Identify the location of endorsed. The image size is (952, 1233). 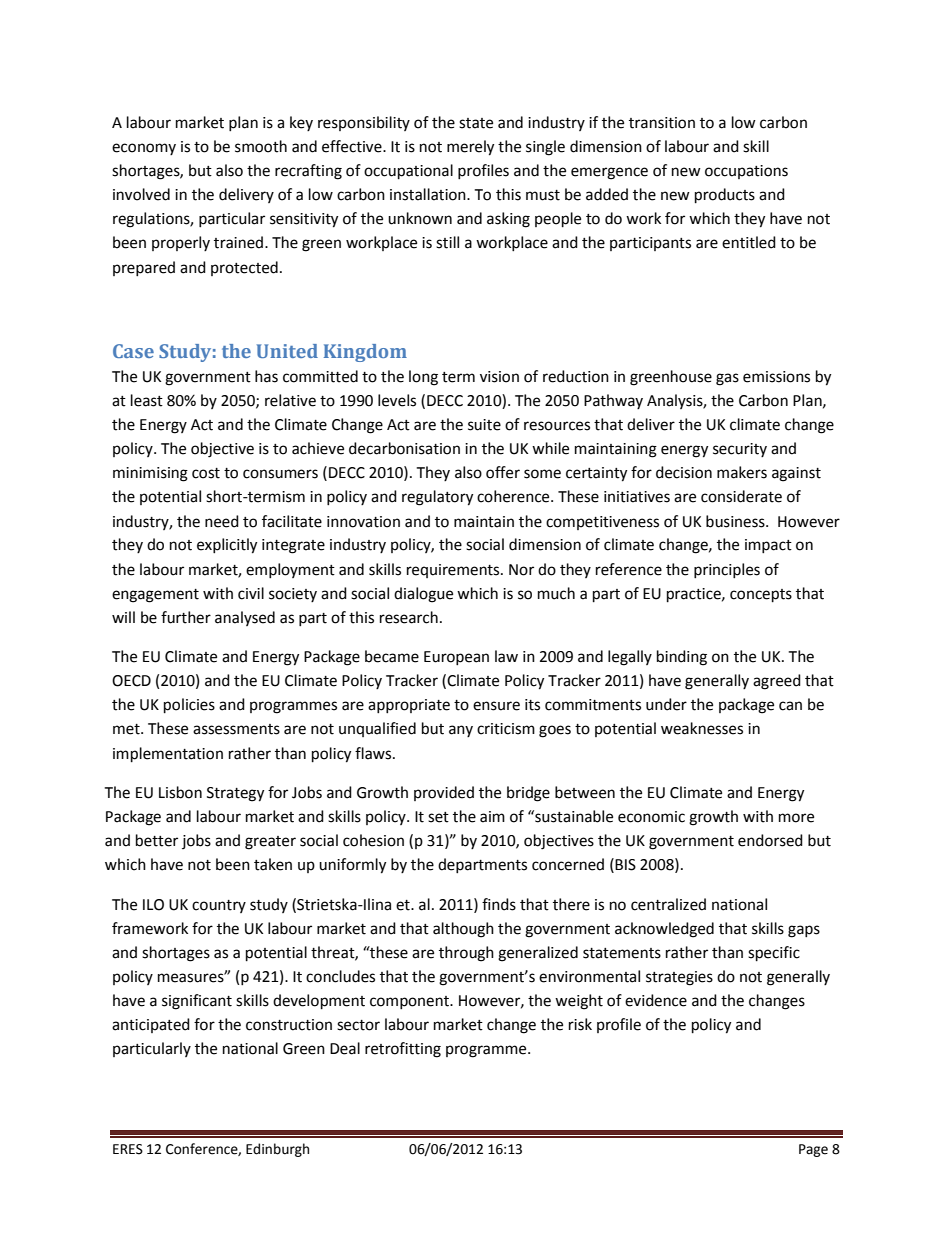
(770, 840).
